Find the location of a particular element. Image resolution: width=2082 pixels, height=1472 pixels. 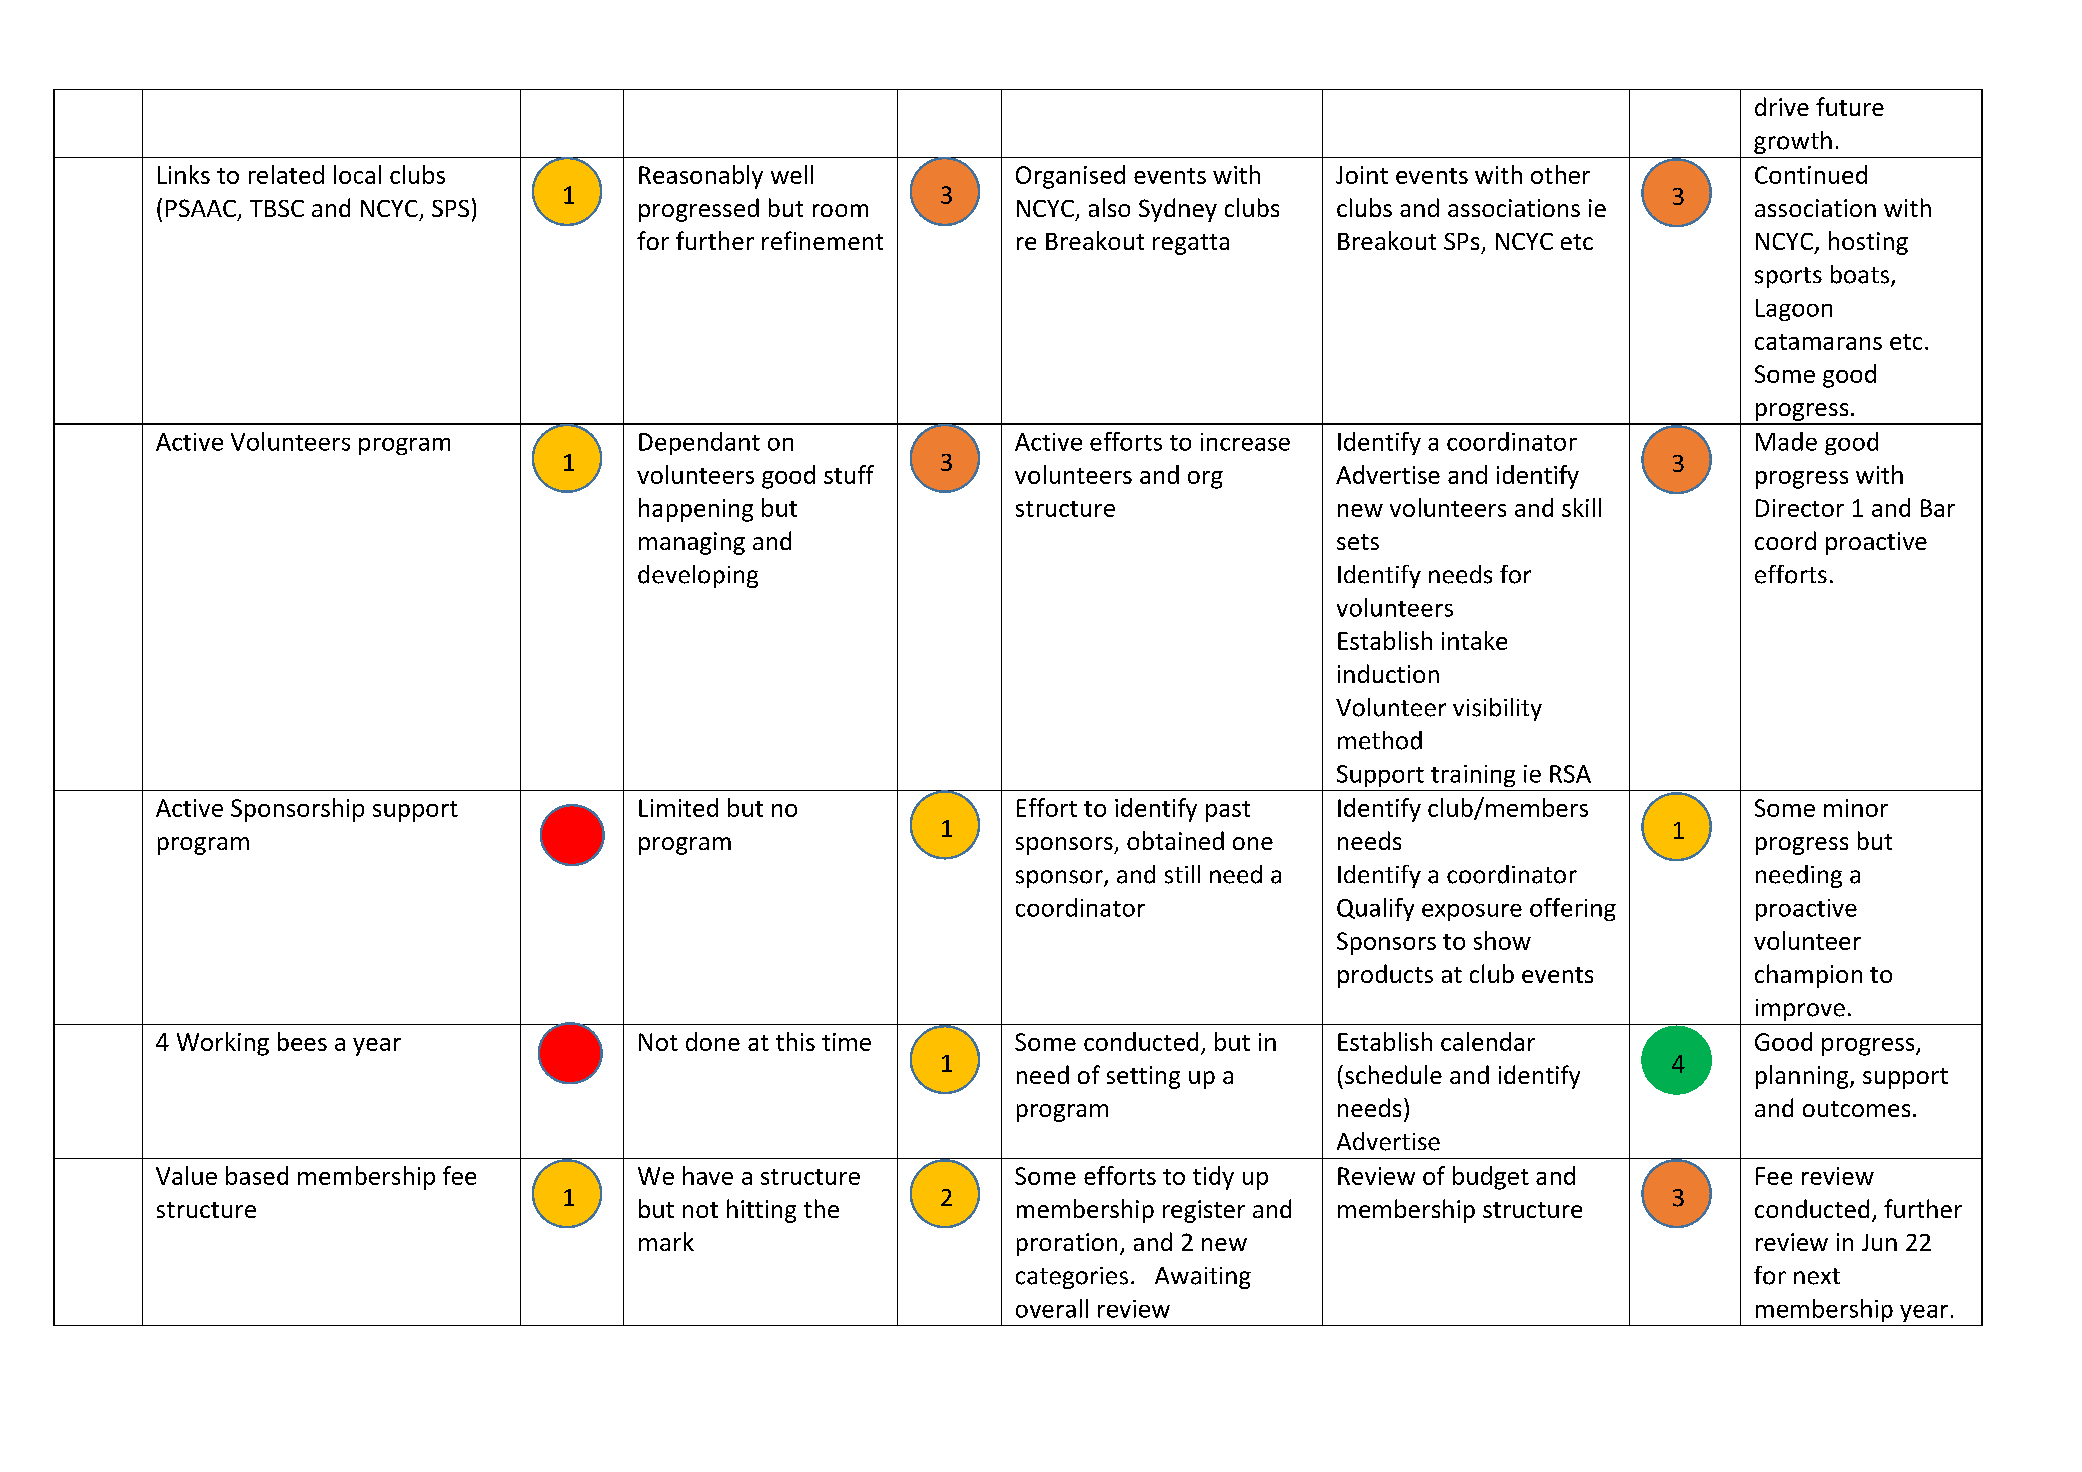

visibility is located at coordinates (1497, 709).
